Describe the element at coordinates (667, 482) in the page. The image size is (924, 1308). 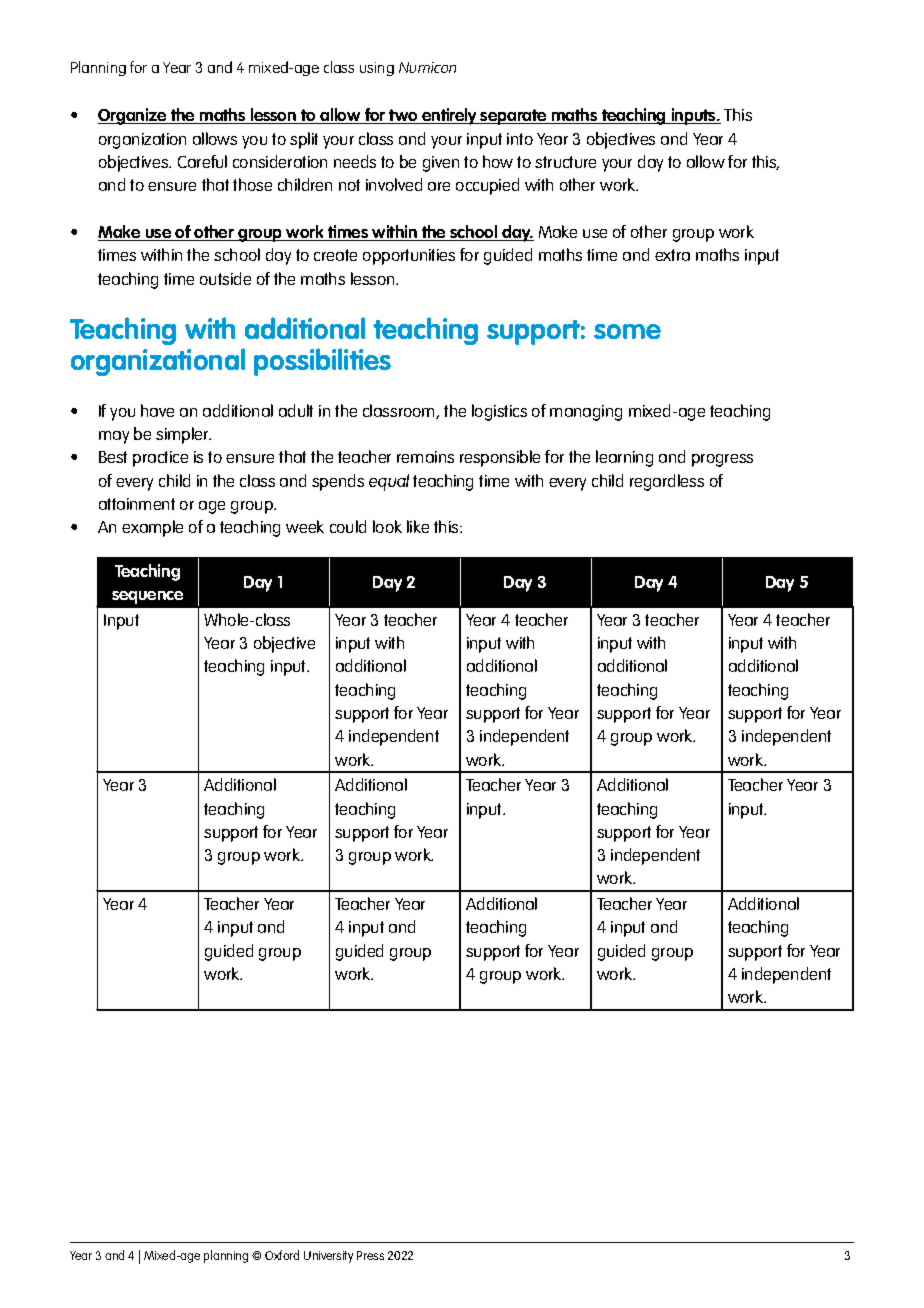
I see `regardless` at that location.
